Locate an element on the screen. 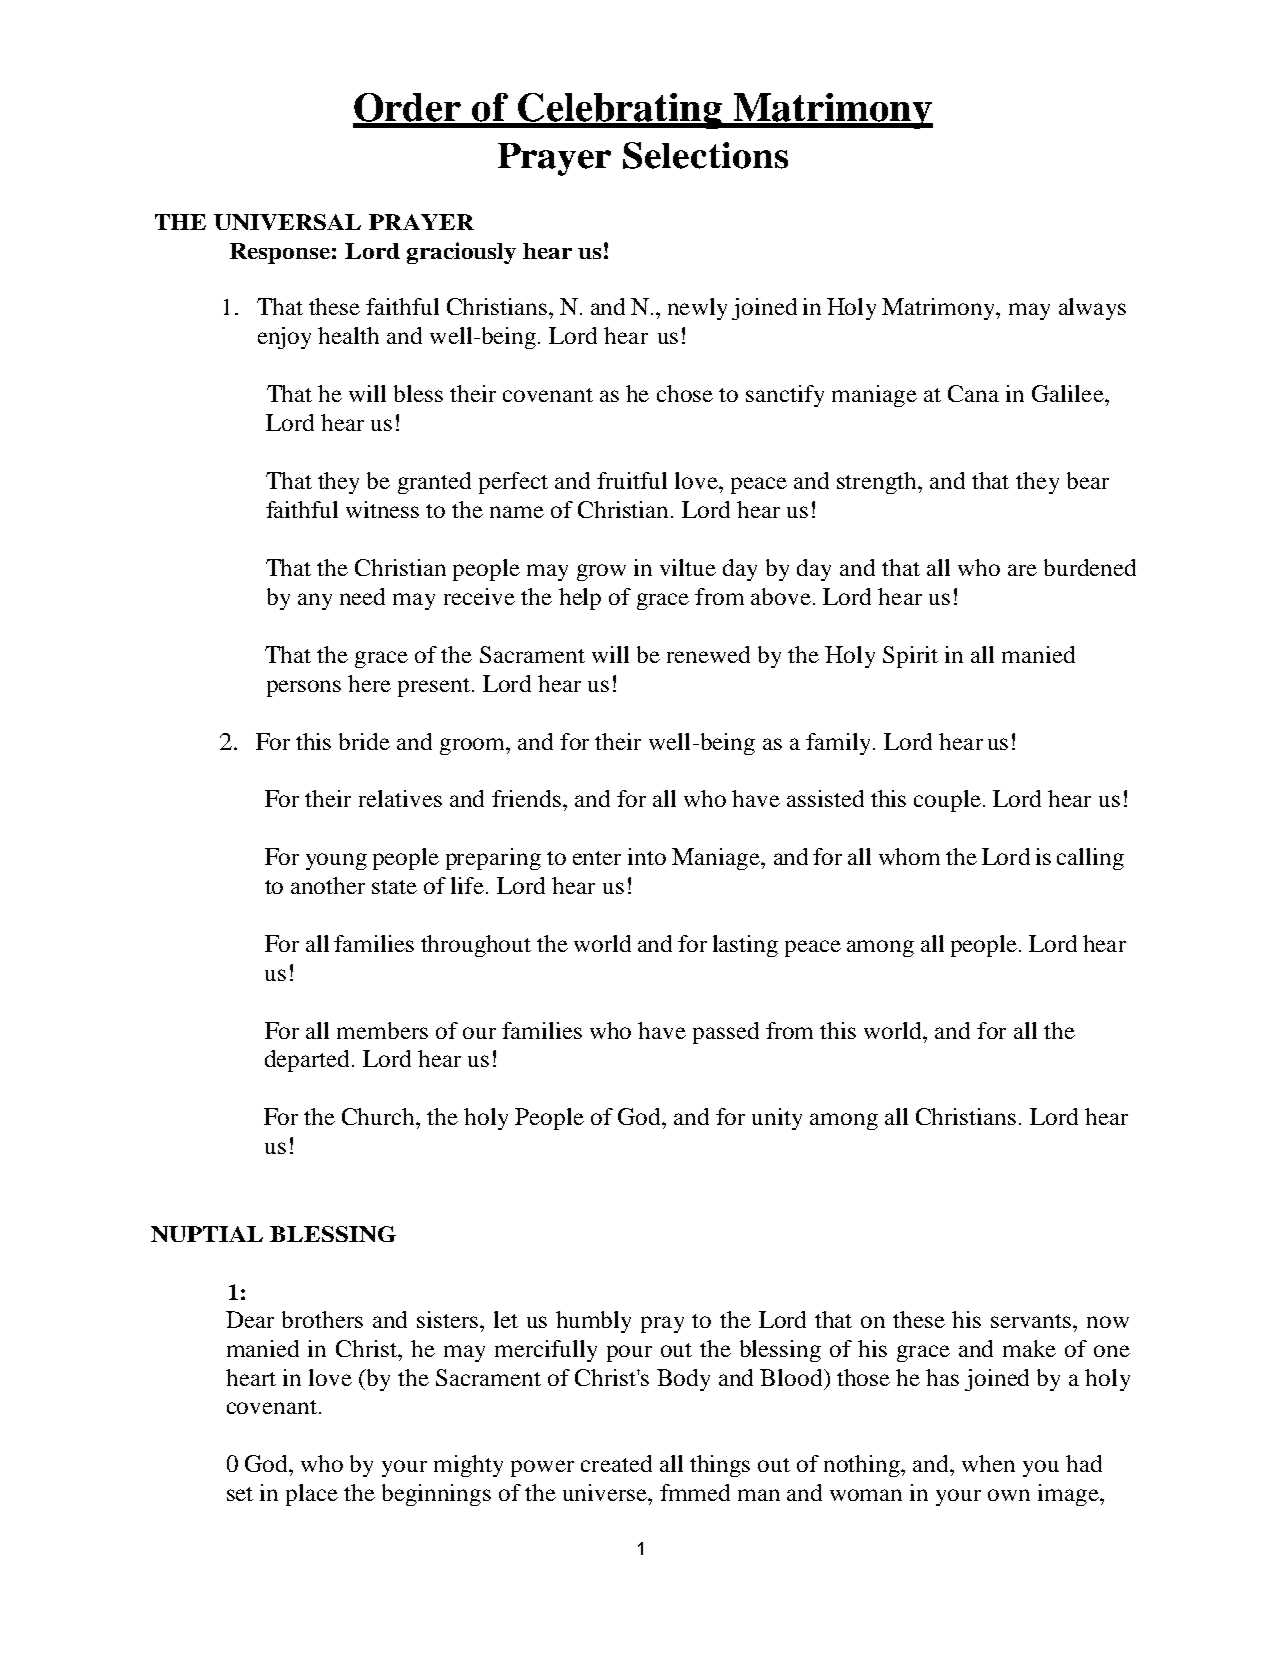 The height and width of the screenshot is (1657, 1281). Selections is located at coordinates (705, 155).
